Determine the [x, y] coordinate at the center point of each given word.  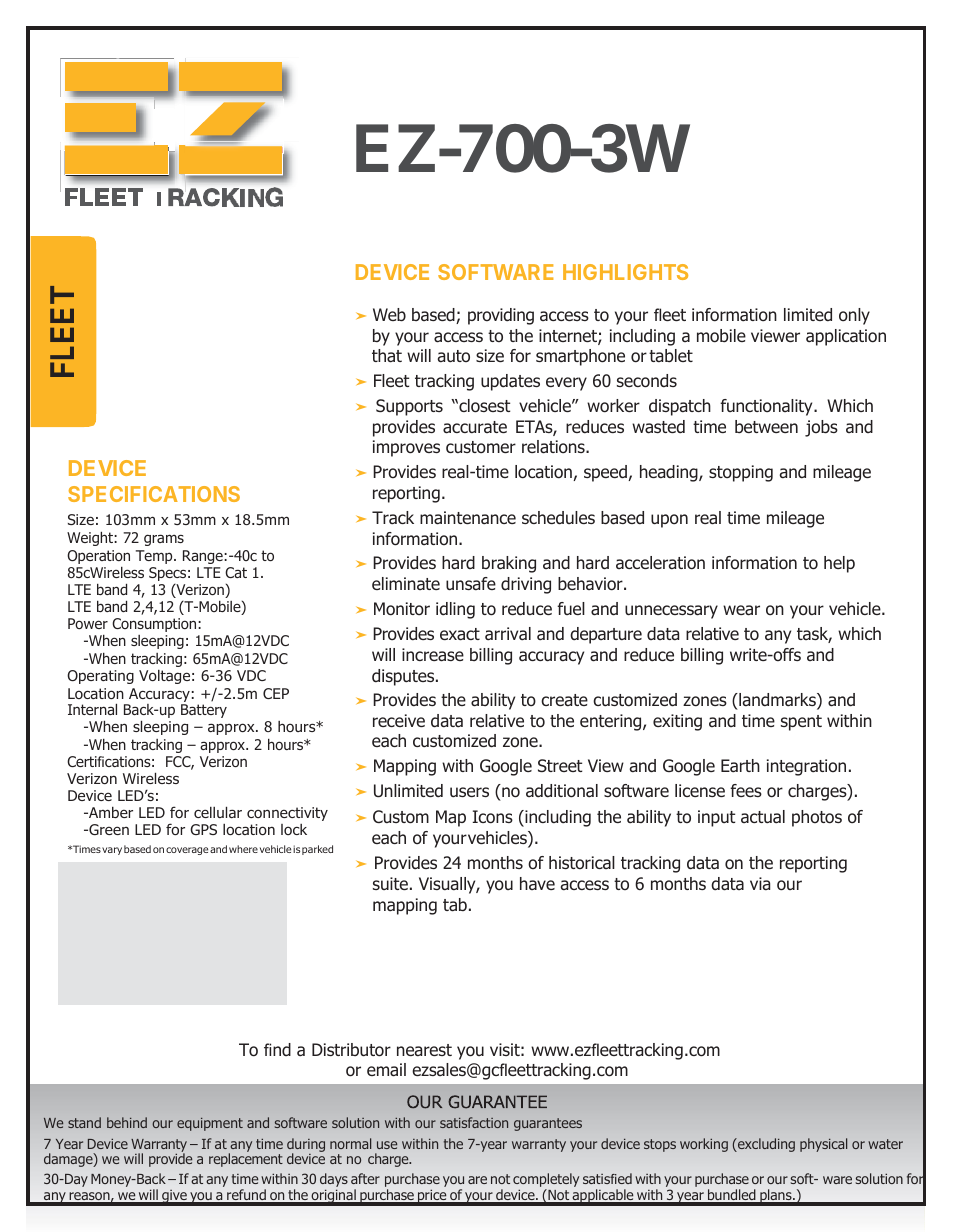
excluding [765, 1145]
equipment [210, 1124]
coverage [188, 851]
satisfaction [474, 1122]
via [760, 883]
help [839, 564]
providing [501, 316]
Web [389, 315]
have [537, 883]
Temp [155, 557]
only [854, 316]
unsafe [471, 583]
